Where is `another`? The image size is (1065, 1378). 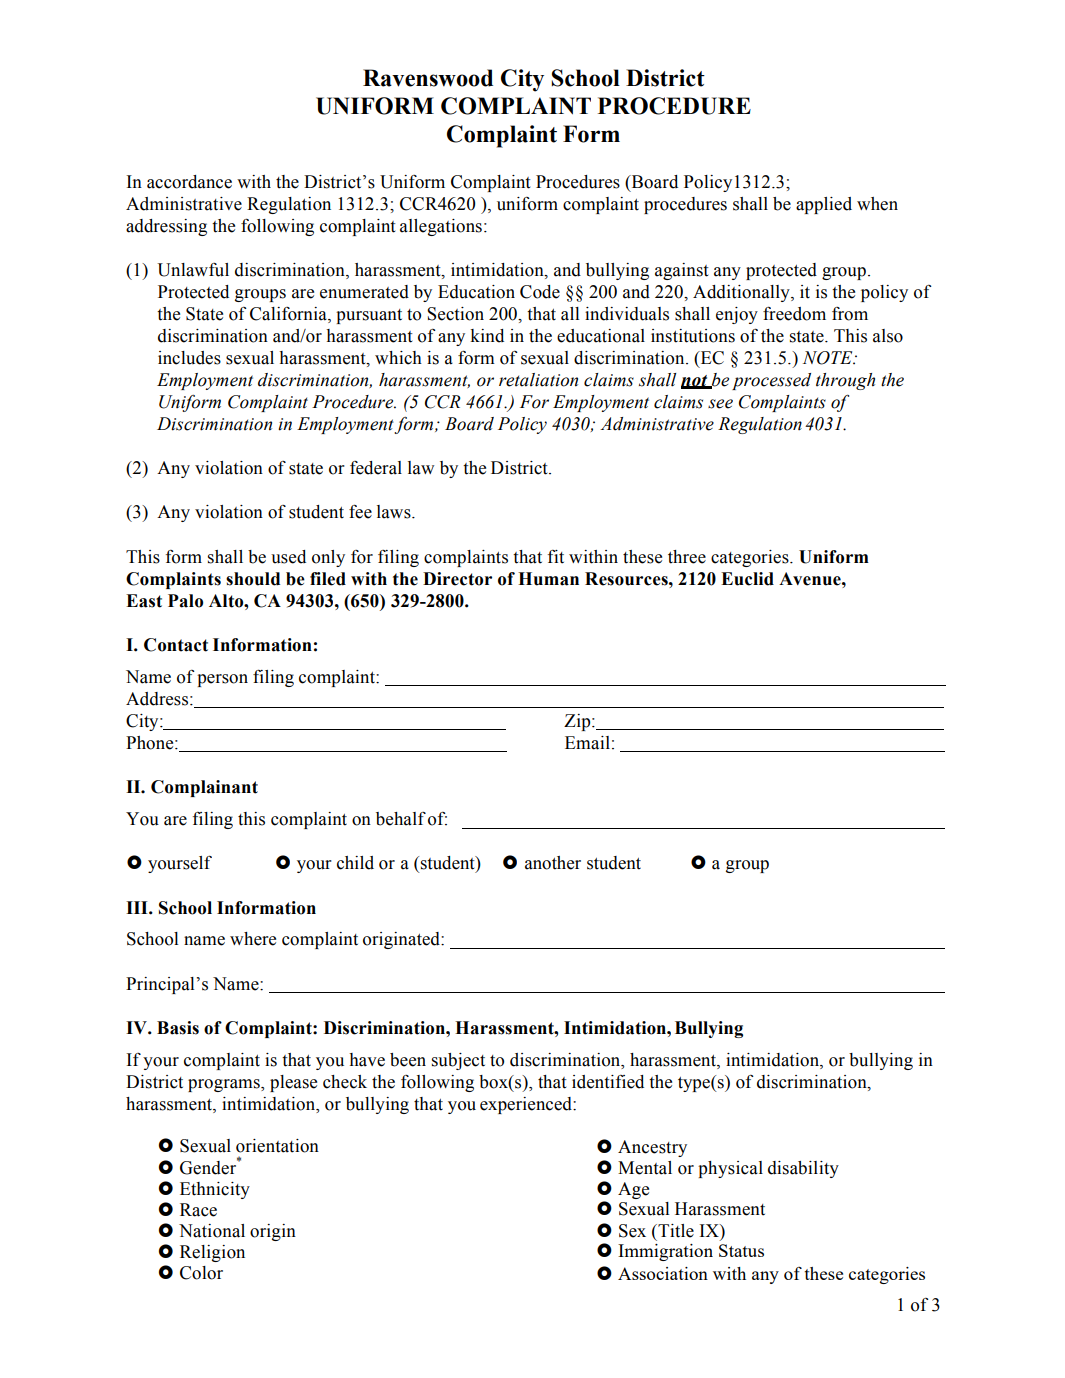
another is located at coordinates (553, 863).
